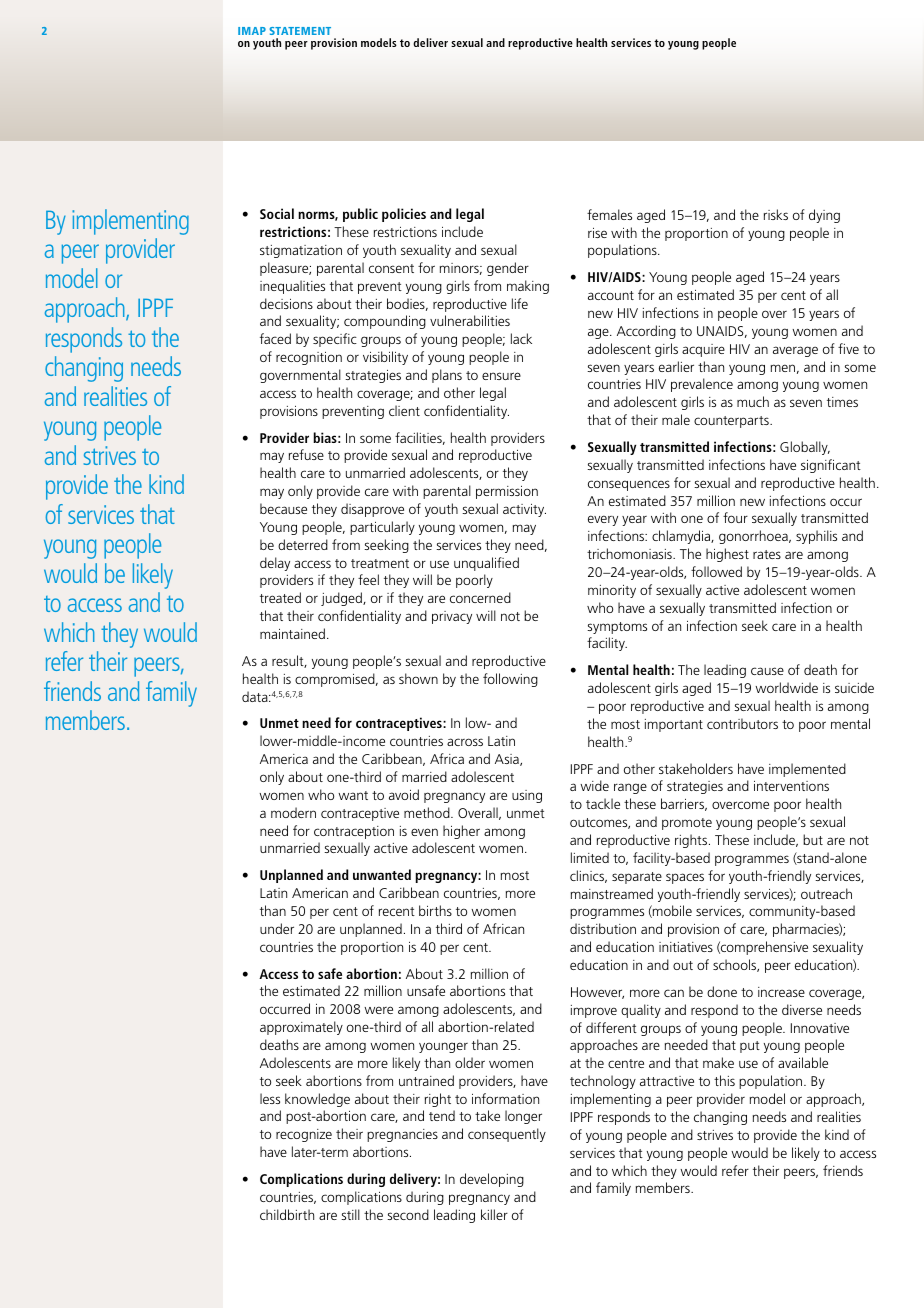 Image resolution: width=924 pixels, height=1308 pixels. What do you see at coordinates (776, 214) in the document?
I see `risks` at bounding box center [776, 214].
